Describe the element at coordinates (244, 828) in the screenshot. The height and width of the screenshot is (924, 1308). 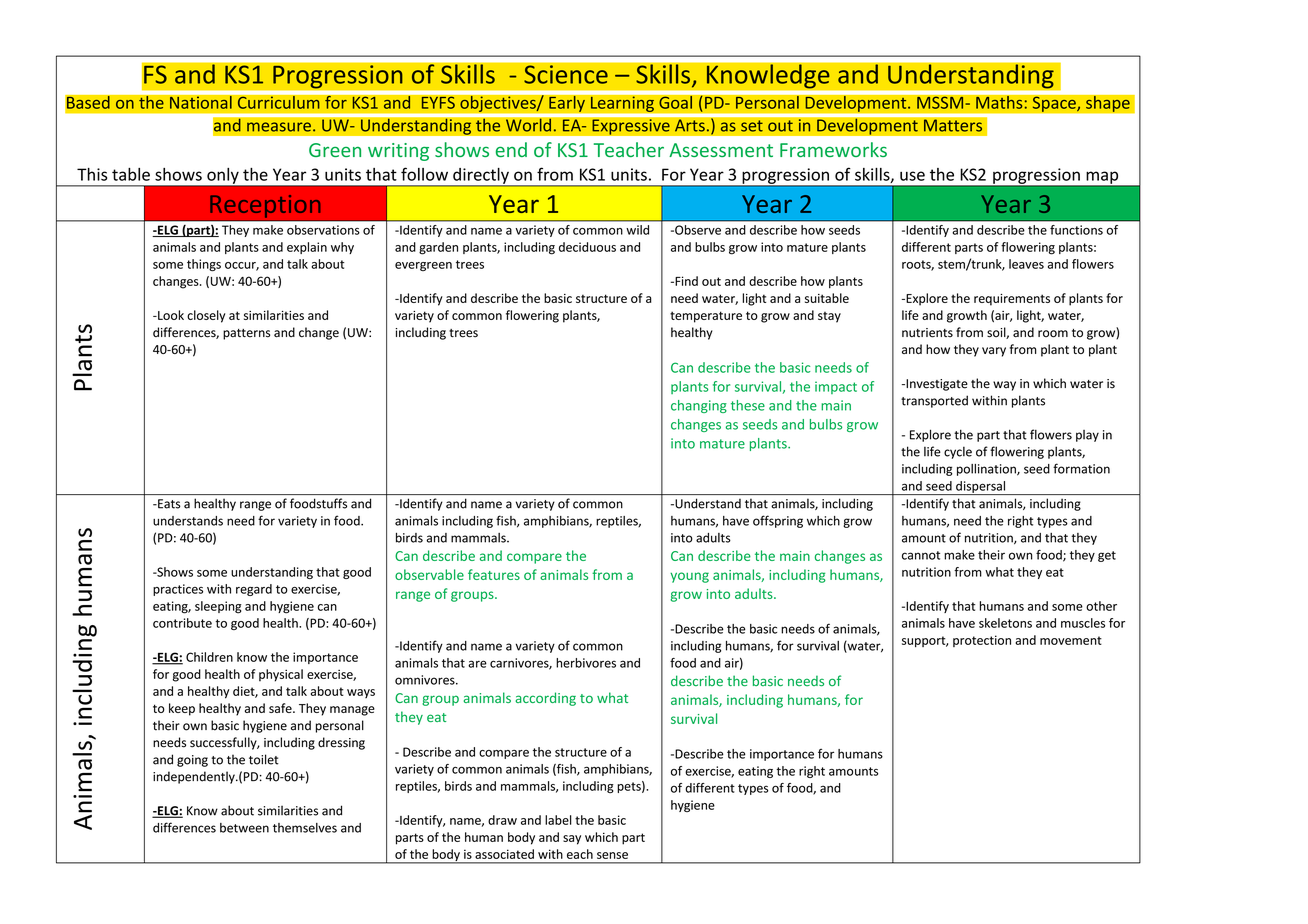
I see `between` at that location.
